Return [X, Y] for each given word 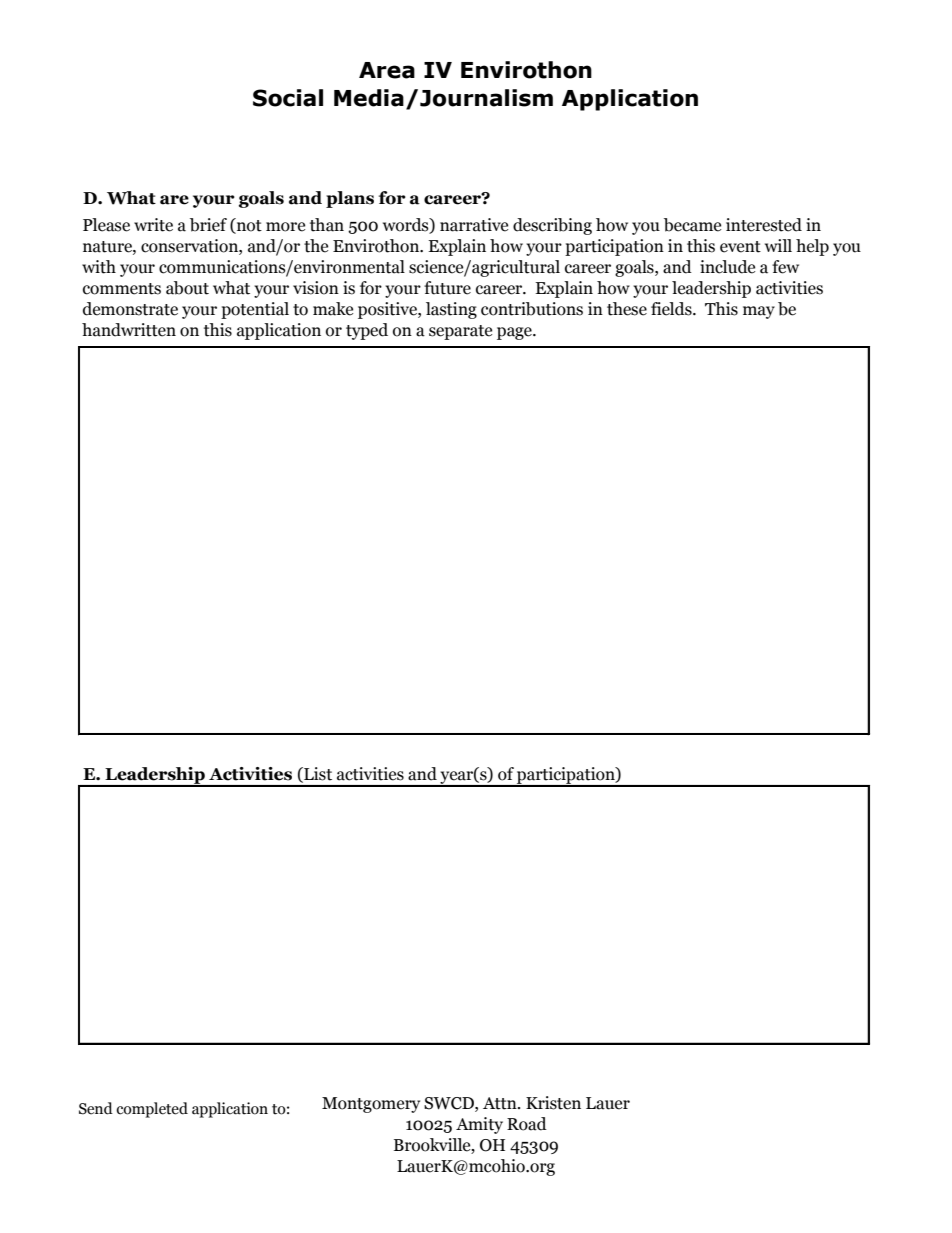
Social [288, 98]
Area [387, 70]
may [759, 312]
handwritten [129, 330]
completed [152, 1110]
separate [460, 332]
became [692, 225]
